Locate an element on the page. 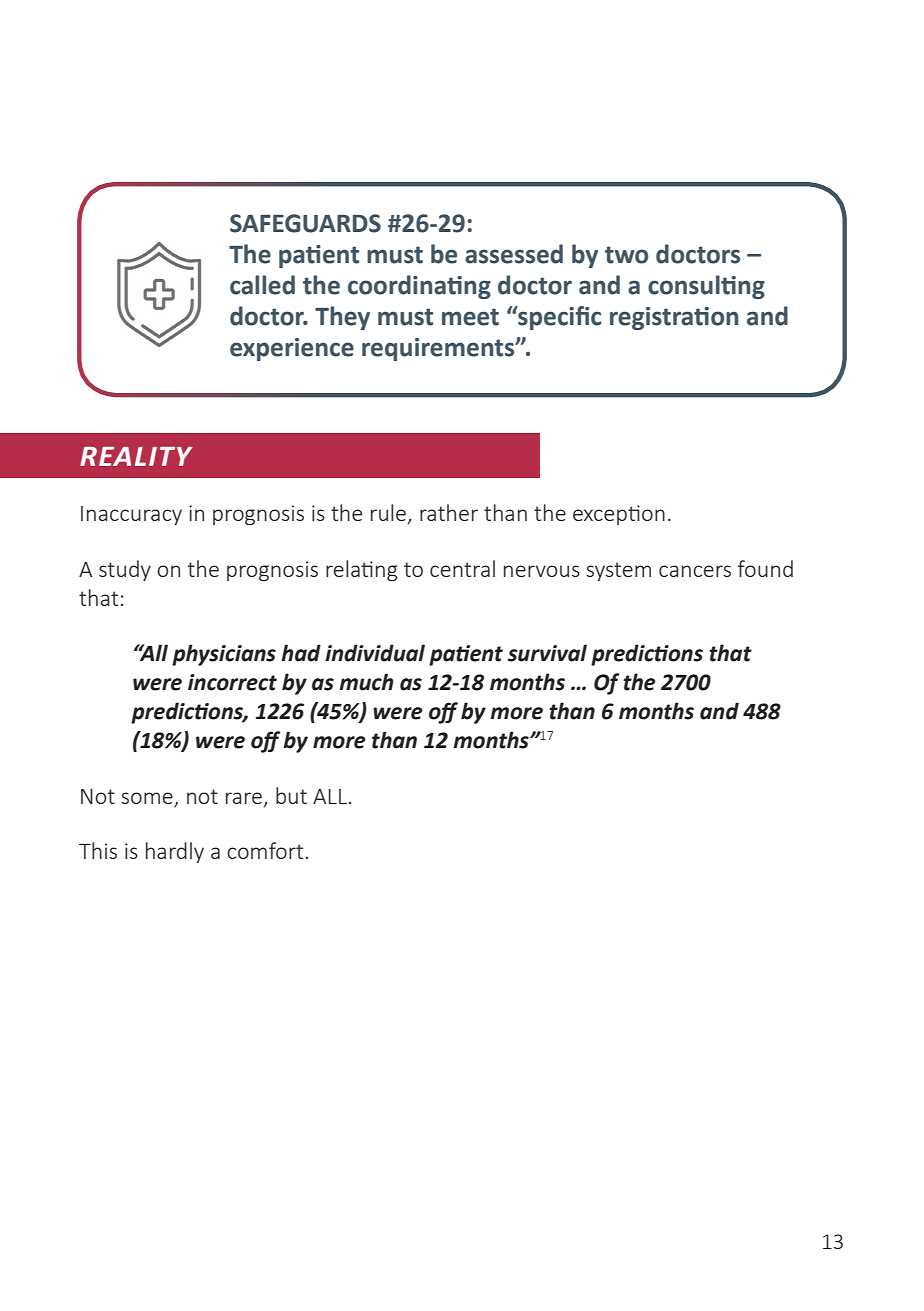  hardly is located at coordinates (175, 852).
